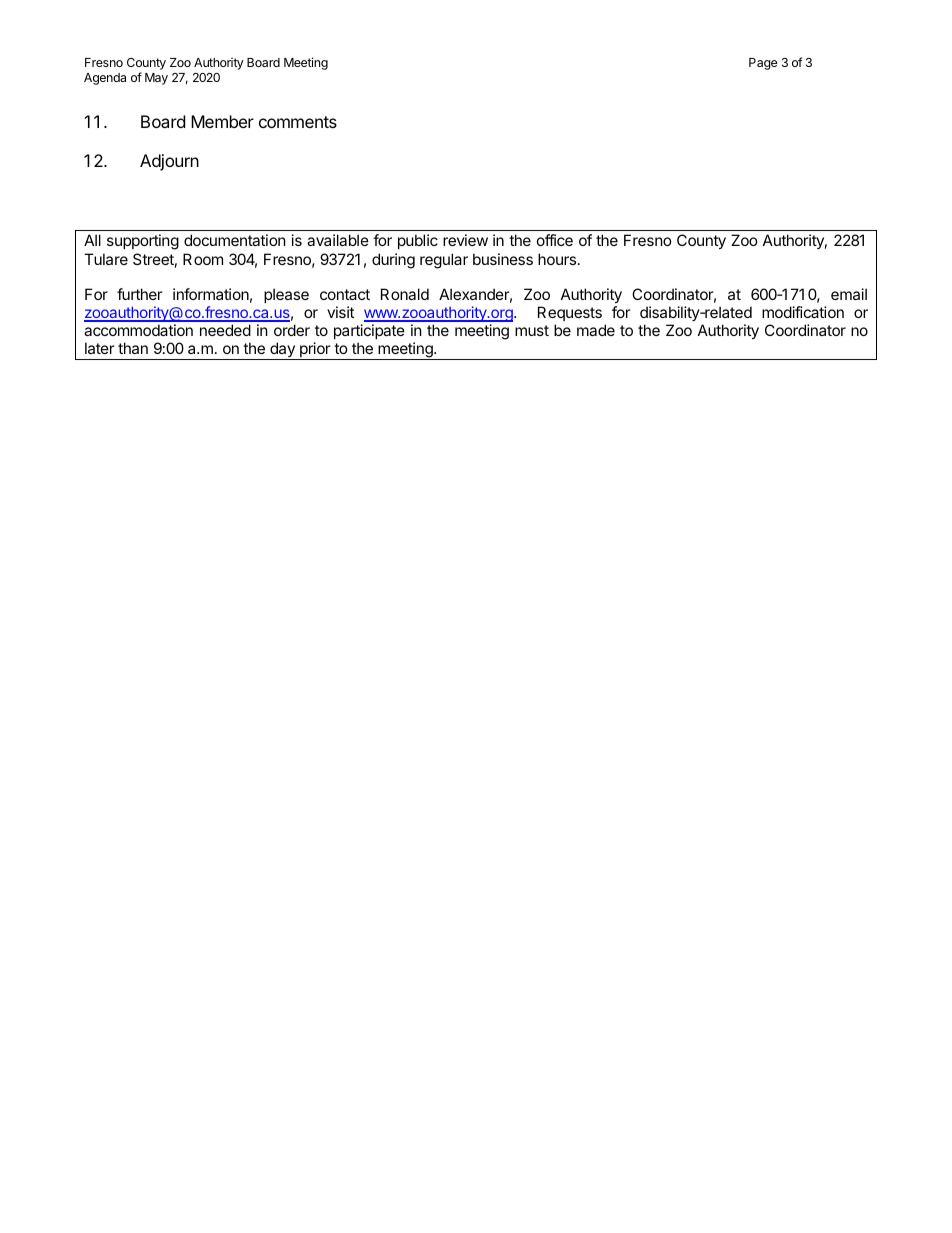 This page has width=952, height=1233. What do you see at coordinates (763, 64) in the page?
I see `Page` at bounding box center [763, 64].
